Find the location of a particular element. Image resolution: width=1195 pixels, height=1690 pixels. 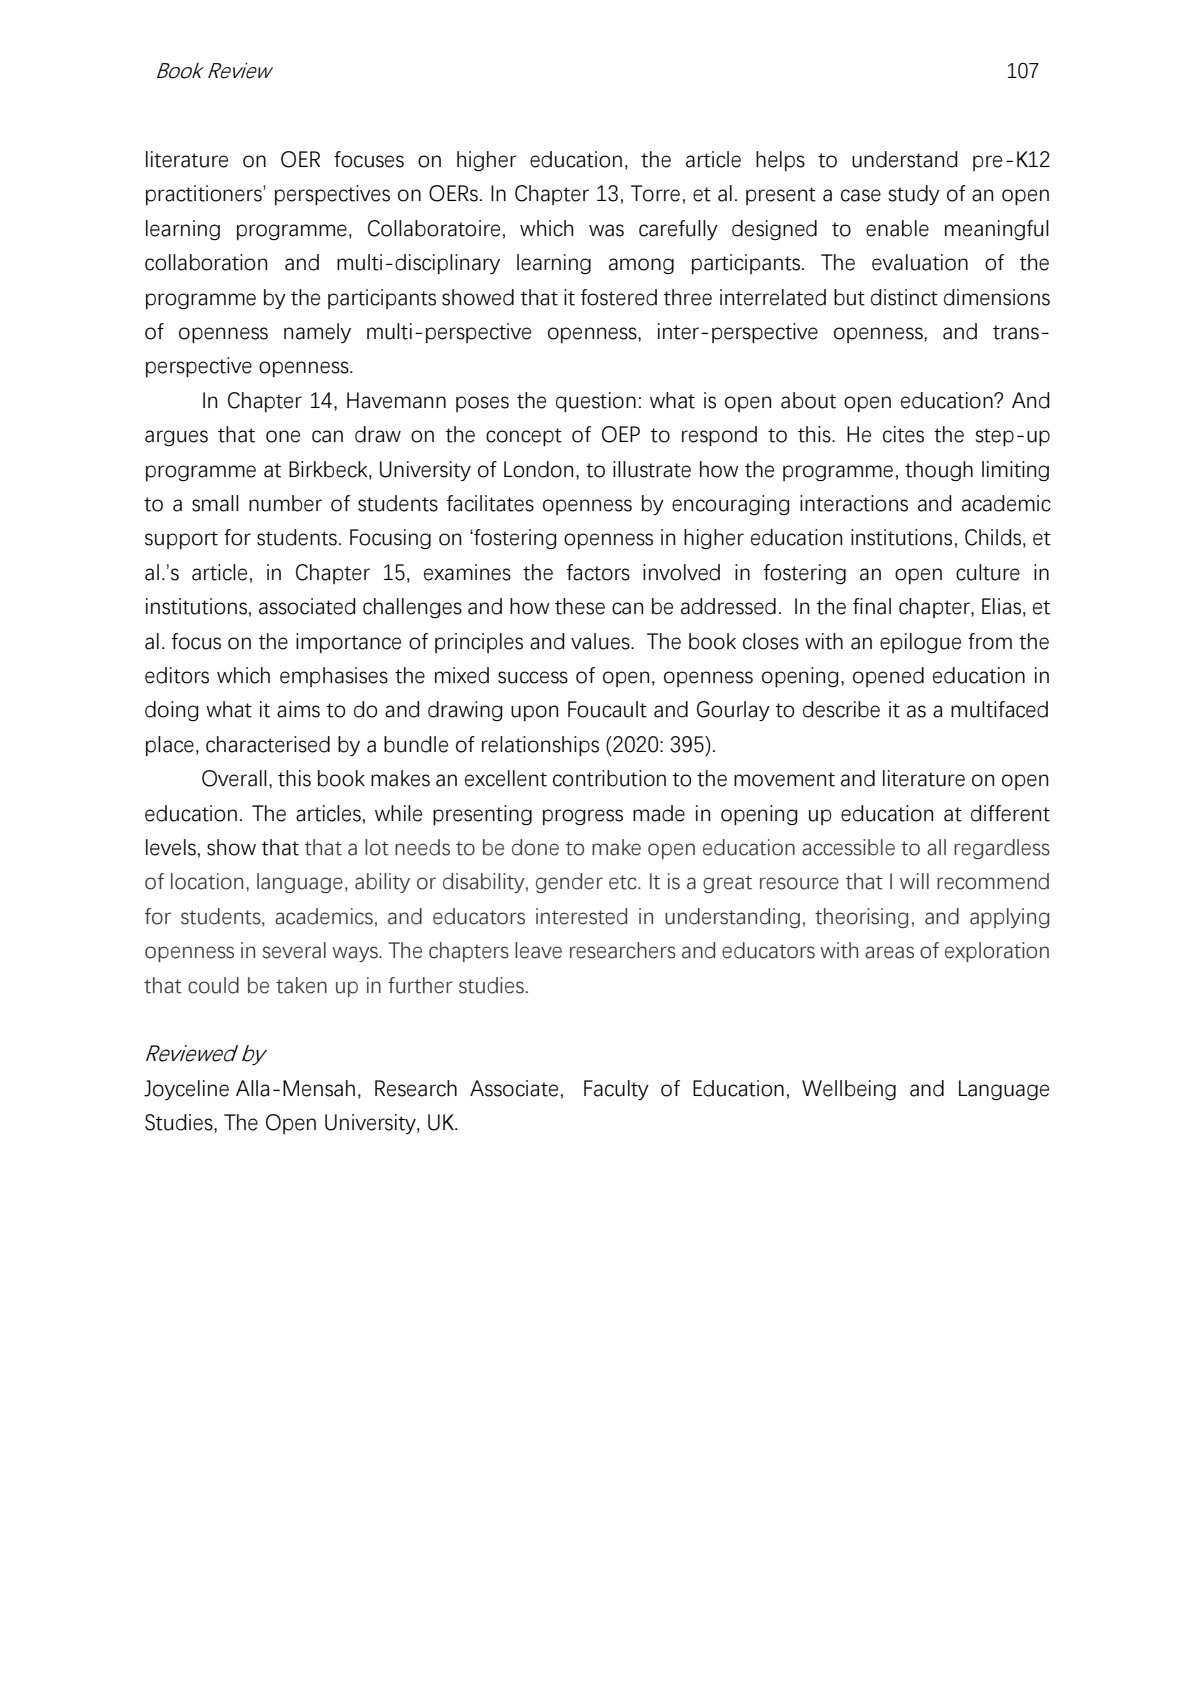

importance is located at coordinates (348, 643).
